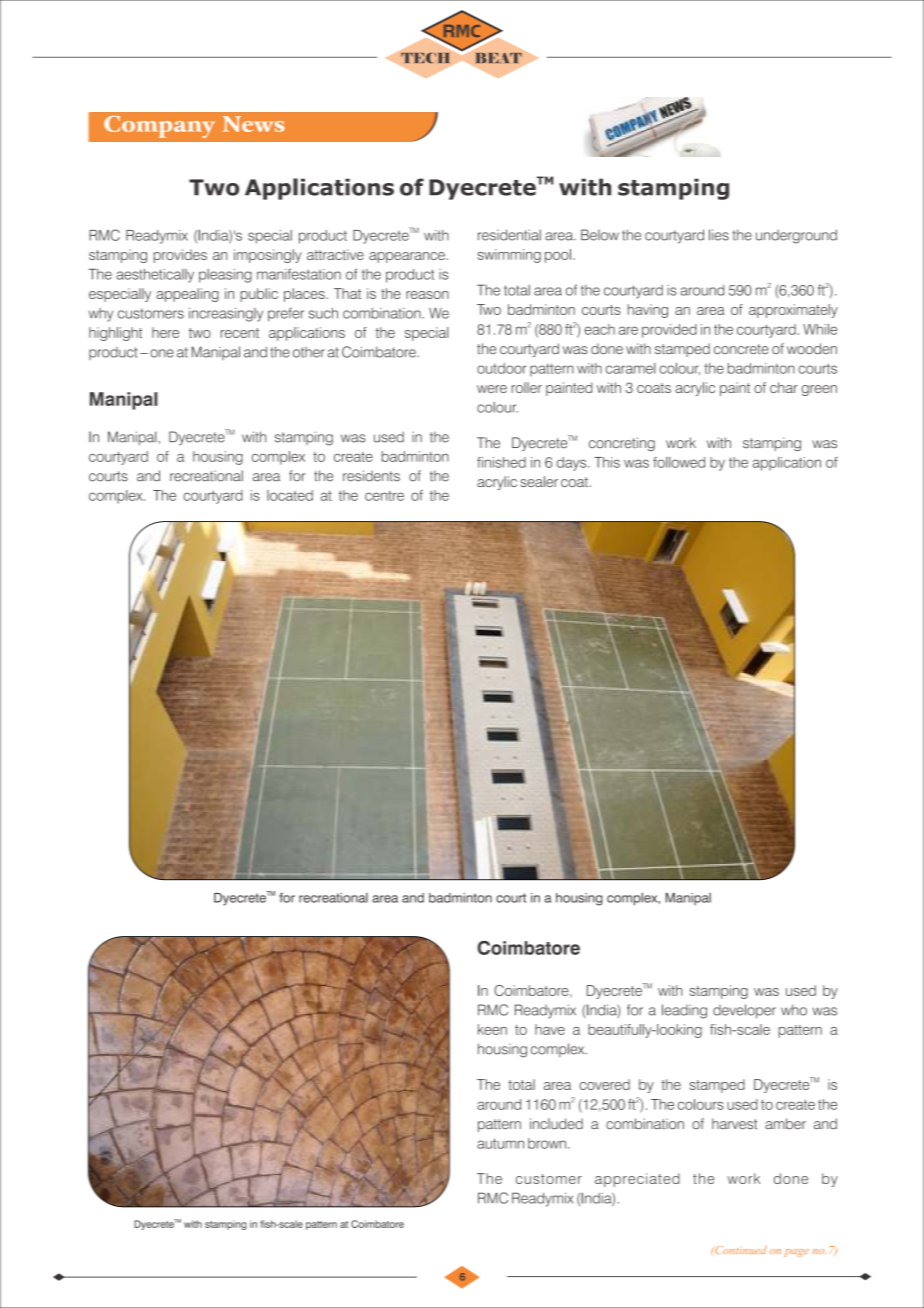  What do you see at coordinates (509, 235) in the screenshot?
I see `residential` at bounding box center [509, 235].
